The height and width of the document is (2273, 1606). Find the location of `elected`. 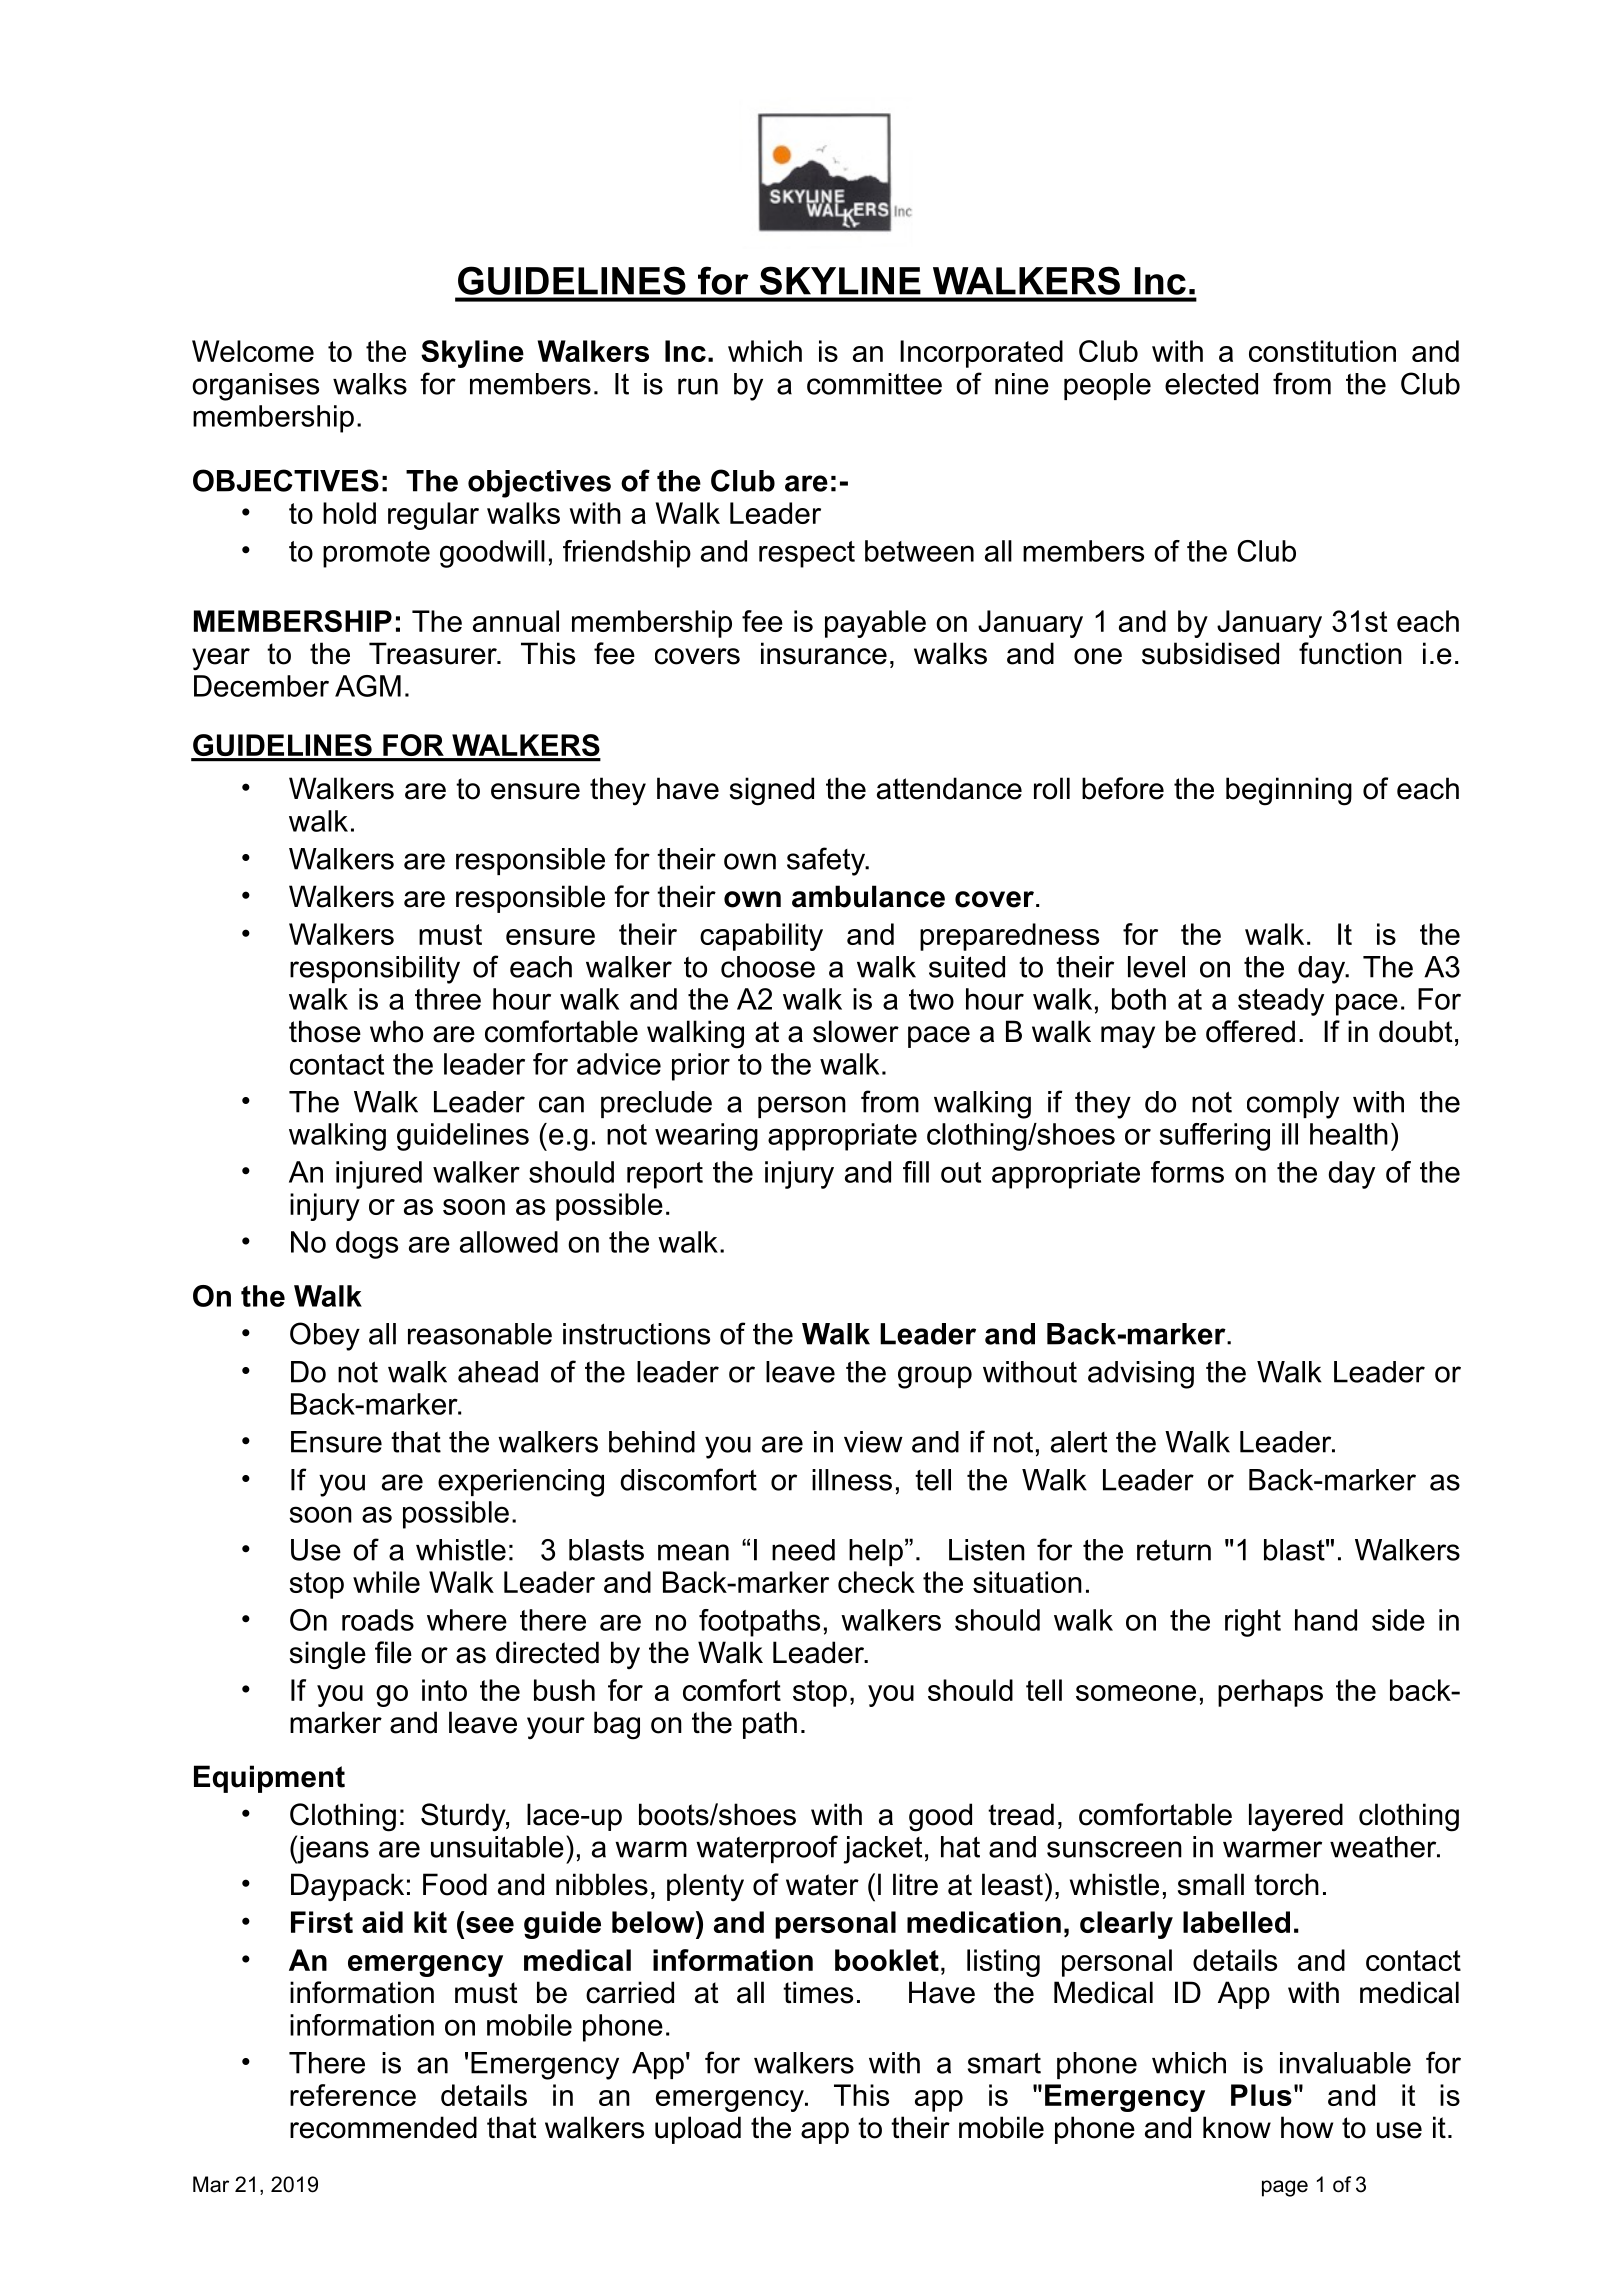

elected is located at coordinates (1211, 384).
